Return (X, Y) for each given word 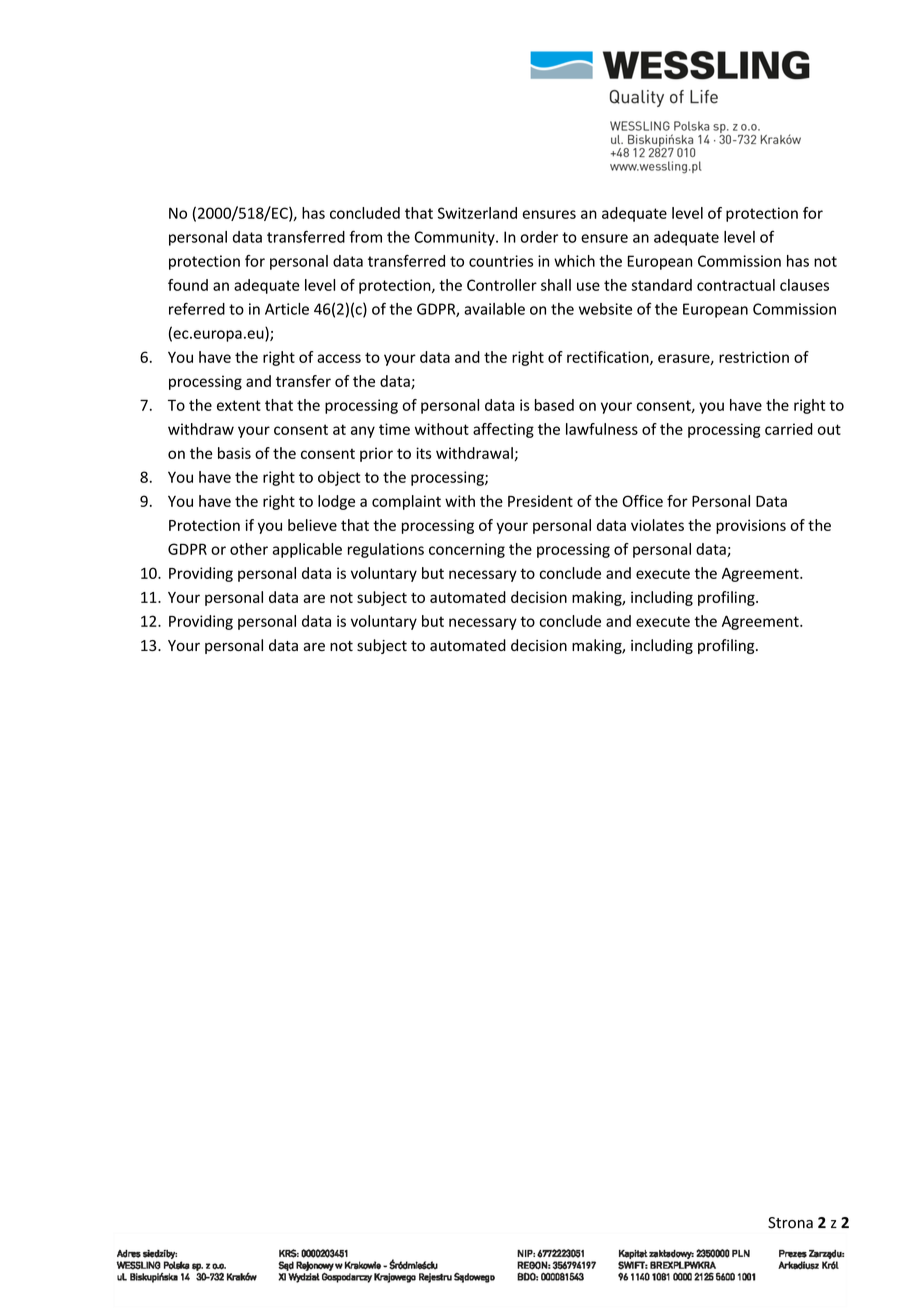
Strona (790, 1223)
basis (234, 453)
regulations (386, 550)
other (249, 549)
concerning (467, 550)
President (540, 501)
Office (642, 501)
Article (287, 309)
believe (312, 525)
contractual (736, 285)
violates (657, 525)
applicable (307, 550)
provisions (751, 526)
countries (501, 261)
